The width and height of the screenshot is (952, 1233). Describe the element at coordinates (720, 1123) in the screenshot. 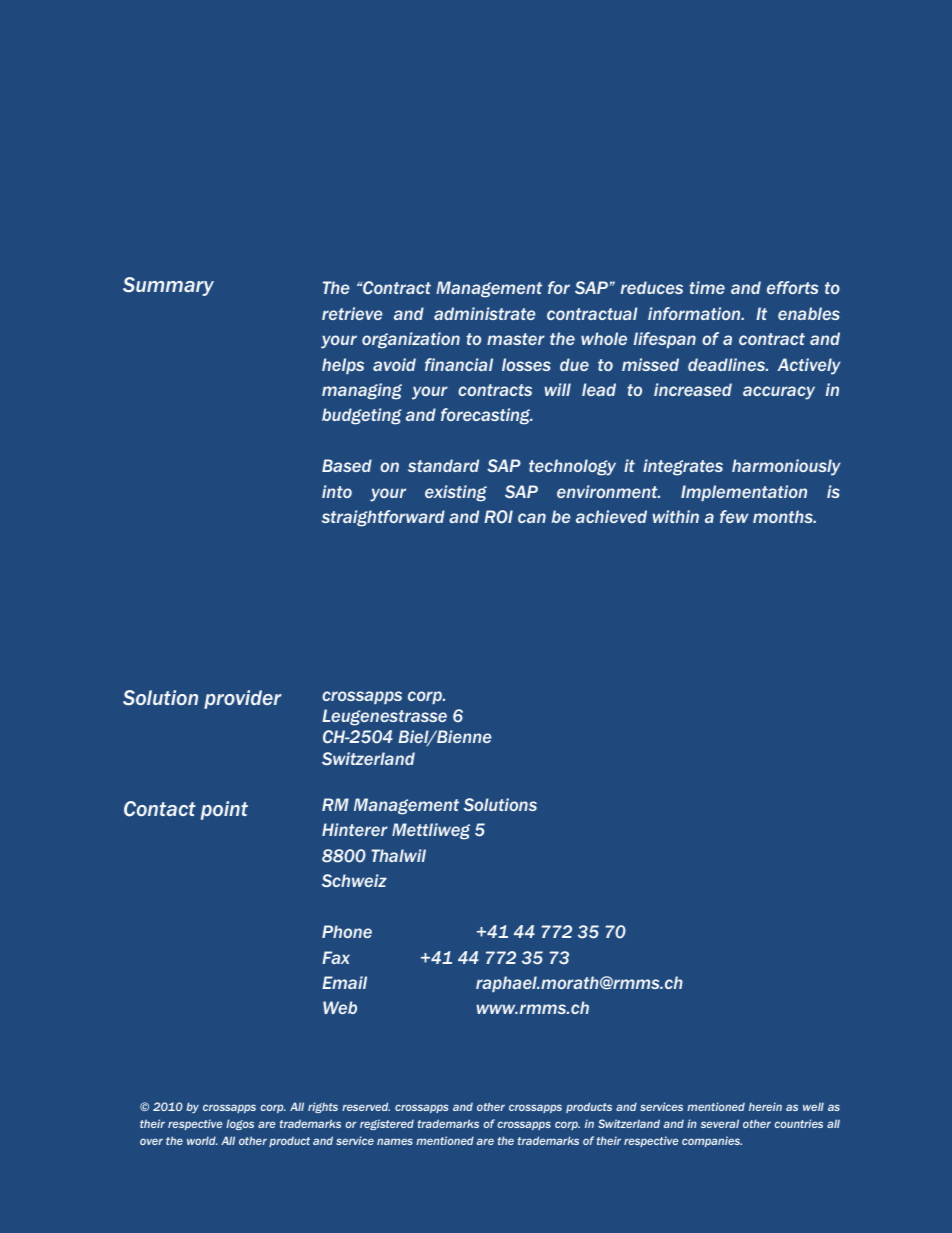

I see `several` at that location.
